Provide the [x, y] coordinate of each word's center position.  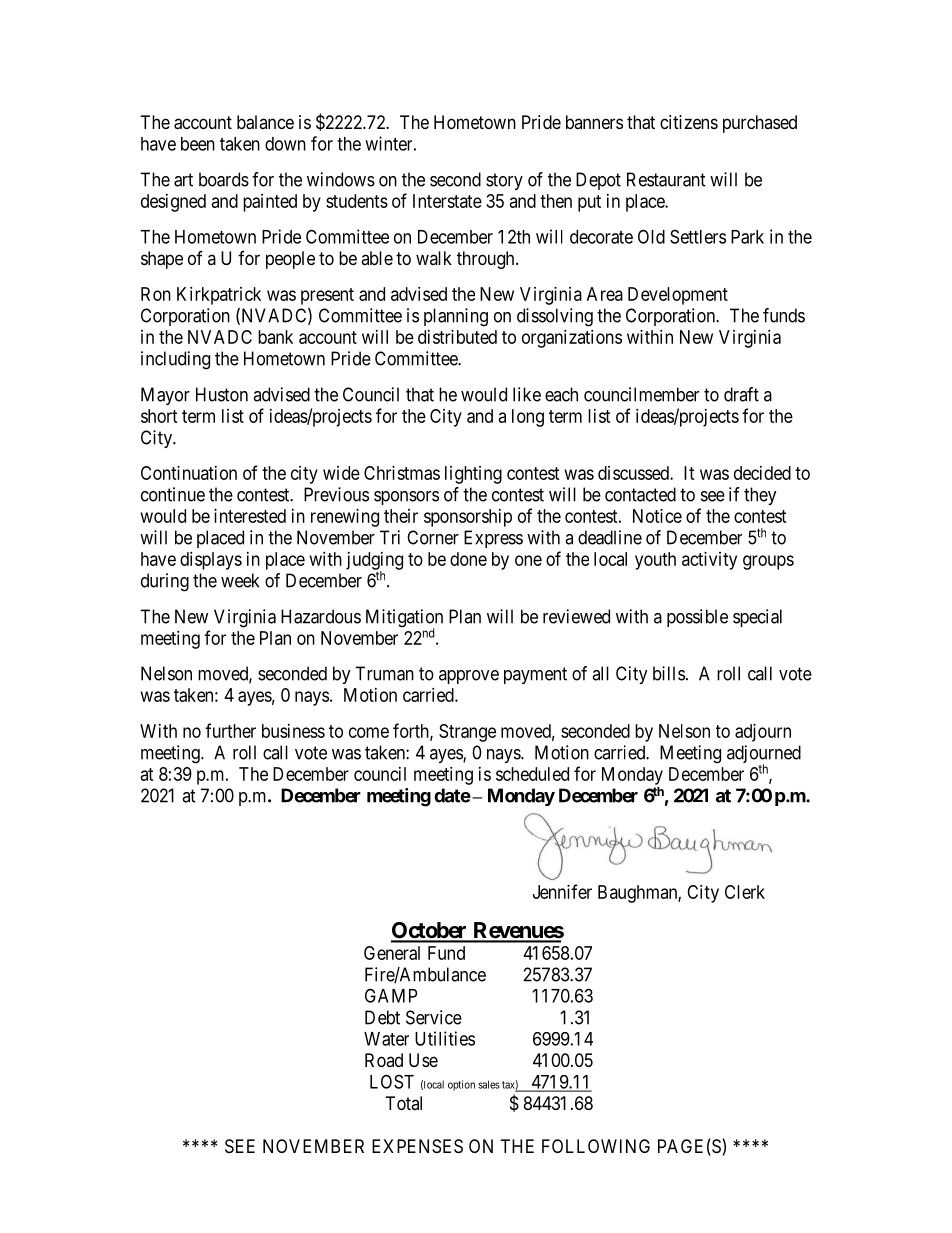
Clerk [745, 892]
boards [224, 179]
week [240, 580]
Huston [222, 394]
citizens [689, 122]
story [504, 181]
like [527, 394]
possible [697, 618]
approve [469, 677]
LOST [392, 1081]
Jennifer [562, 891]
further [230, 730]
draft [741, 394]
